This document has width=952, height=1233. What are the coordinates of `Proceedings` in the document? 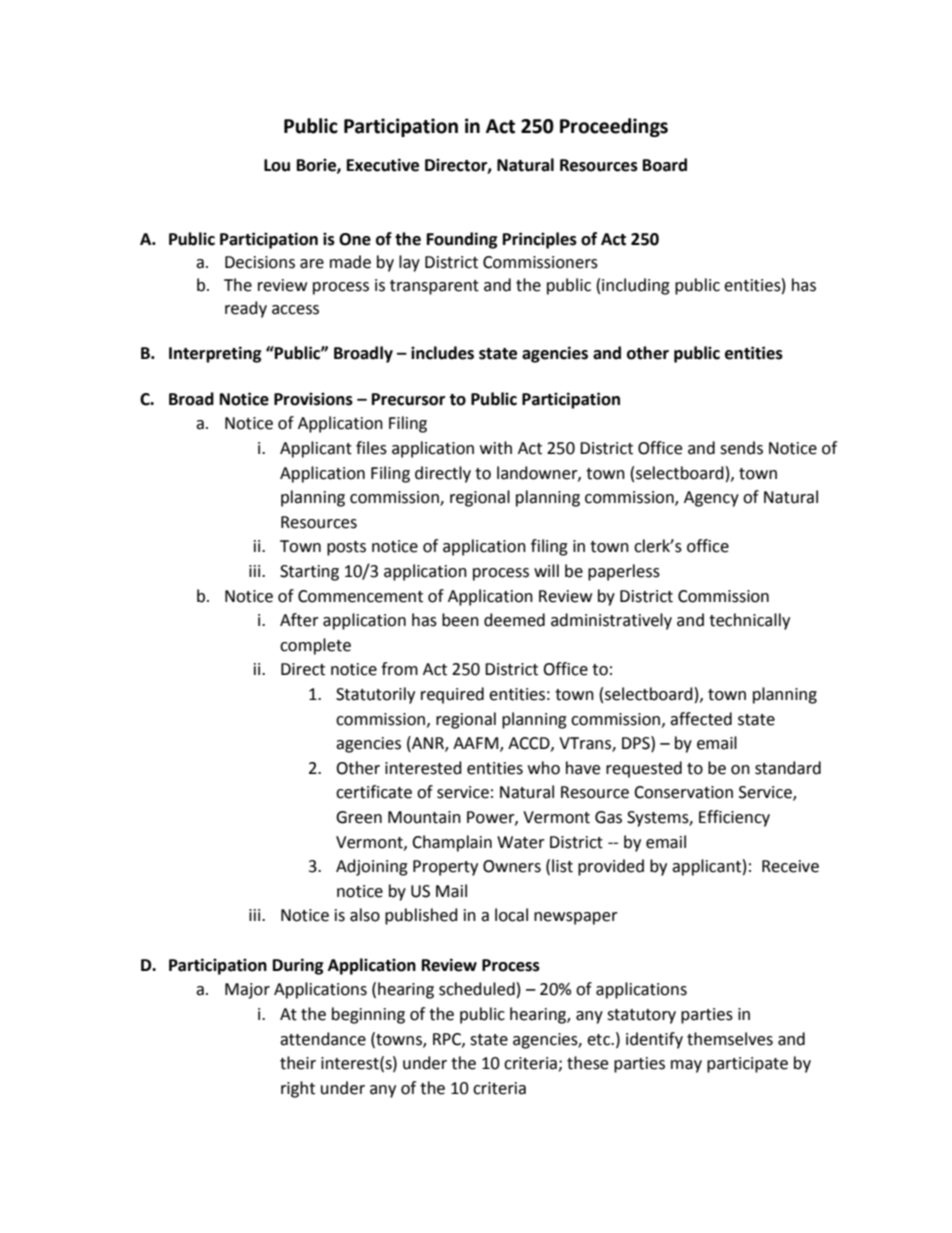 It's located at (614, 127).
